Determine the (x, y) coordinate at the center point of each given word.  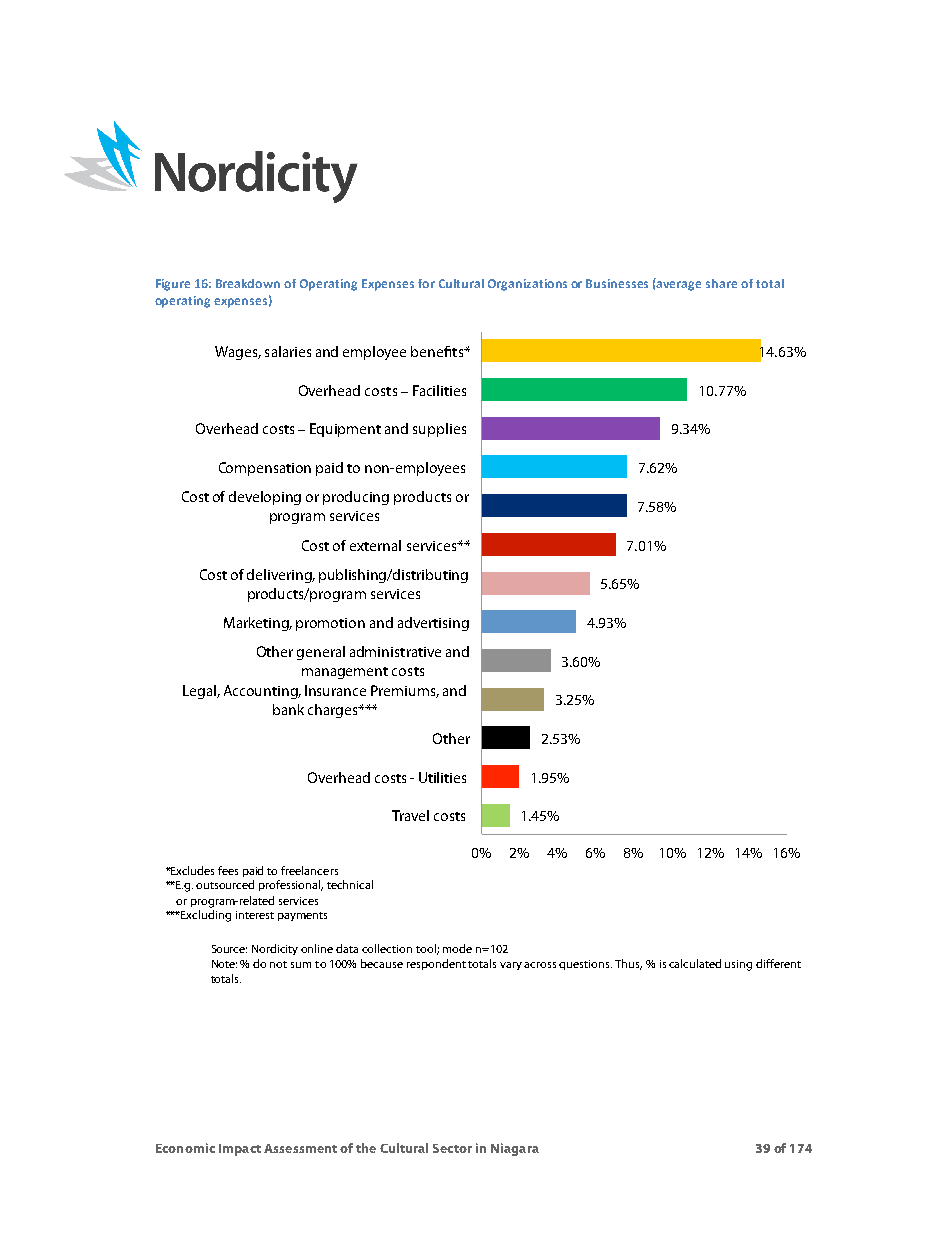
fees (228, 870)
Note (224, 964)
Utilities (442, 777)
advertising (433, 624)
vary (512, 966)
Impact (240, 1150)
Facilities (439, 390)
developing (265, 498)
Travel (410, 815)
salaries (288, 351)
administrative (395, 651)
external (375, 545)
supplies (439, 430)
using (738, 965)
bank (288, 709)
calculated (695, 963)
